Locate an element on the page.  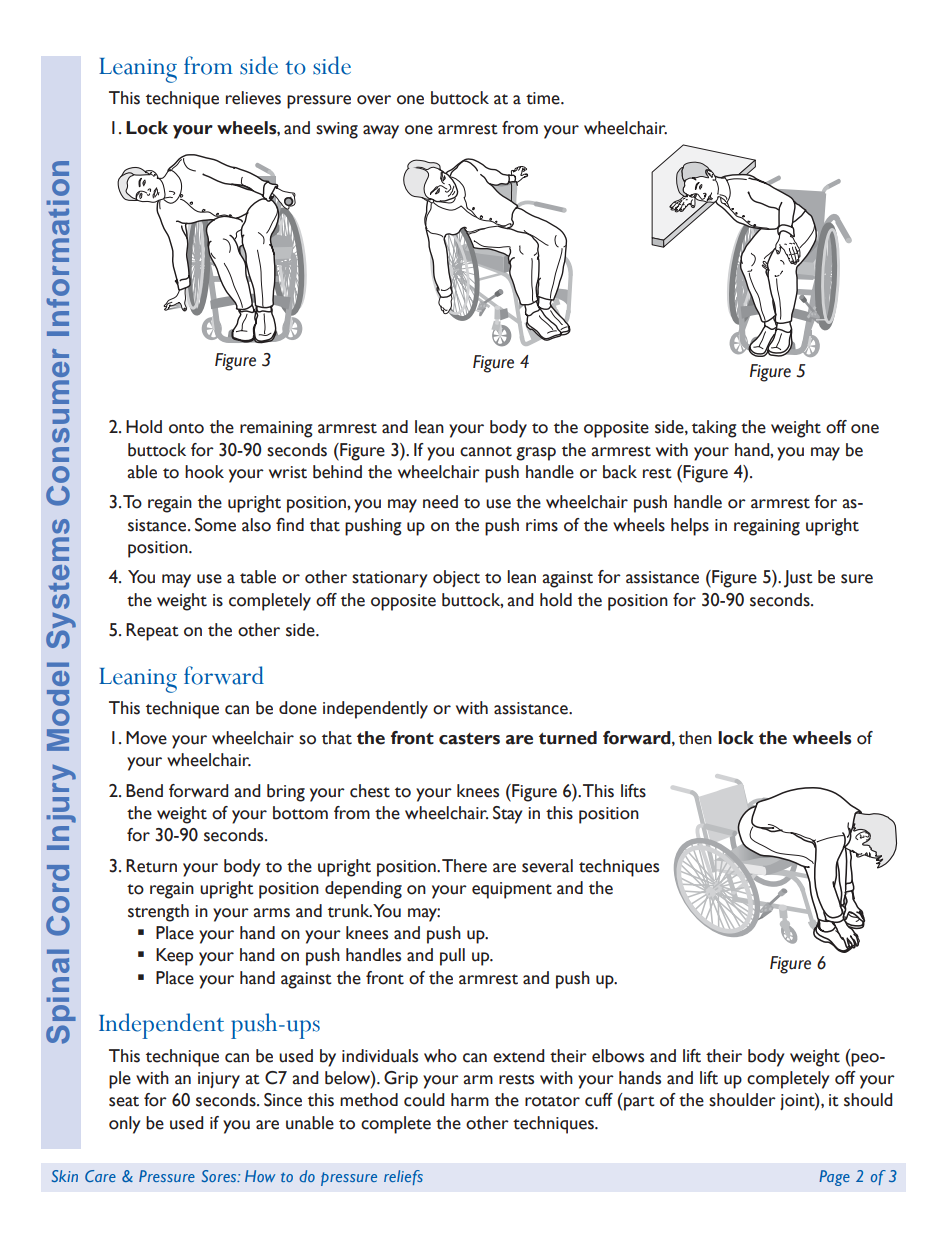
away is located at coordinates (381, 132).
